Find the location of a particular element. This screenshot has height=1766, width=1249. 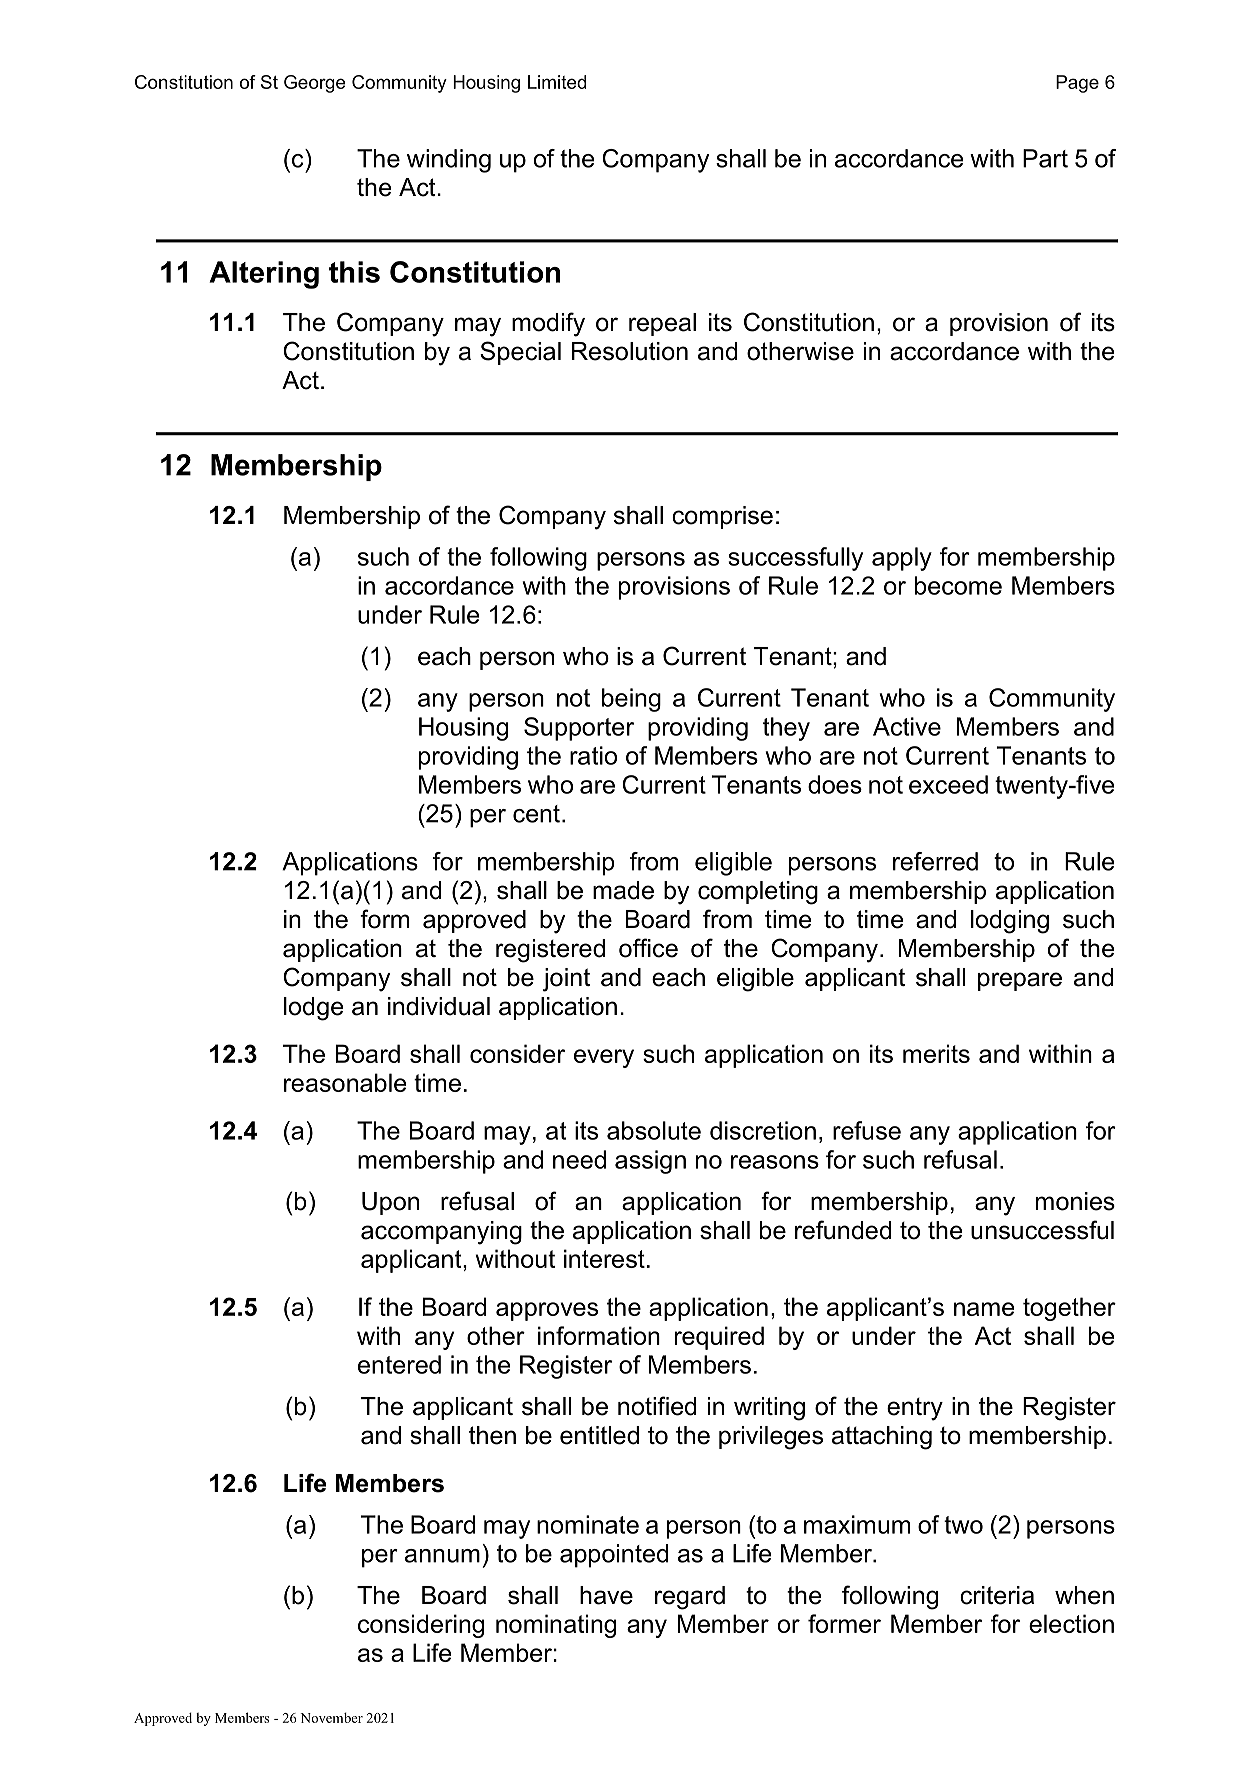

Limited is located at coordinates (557, 82).
